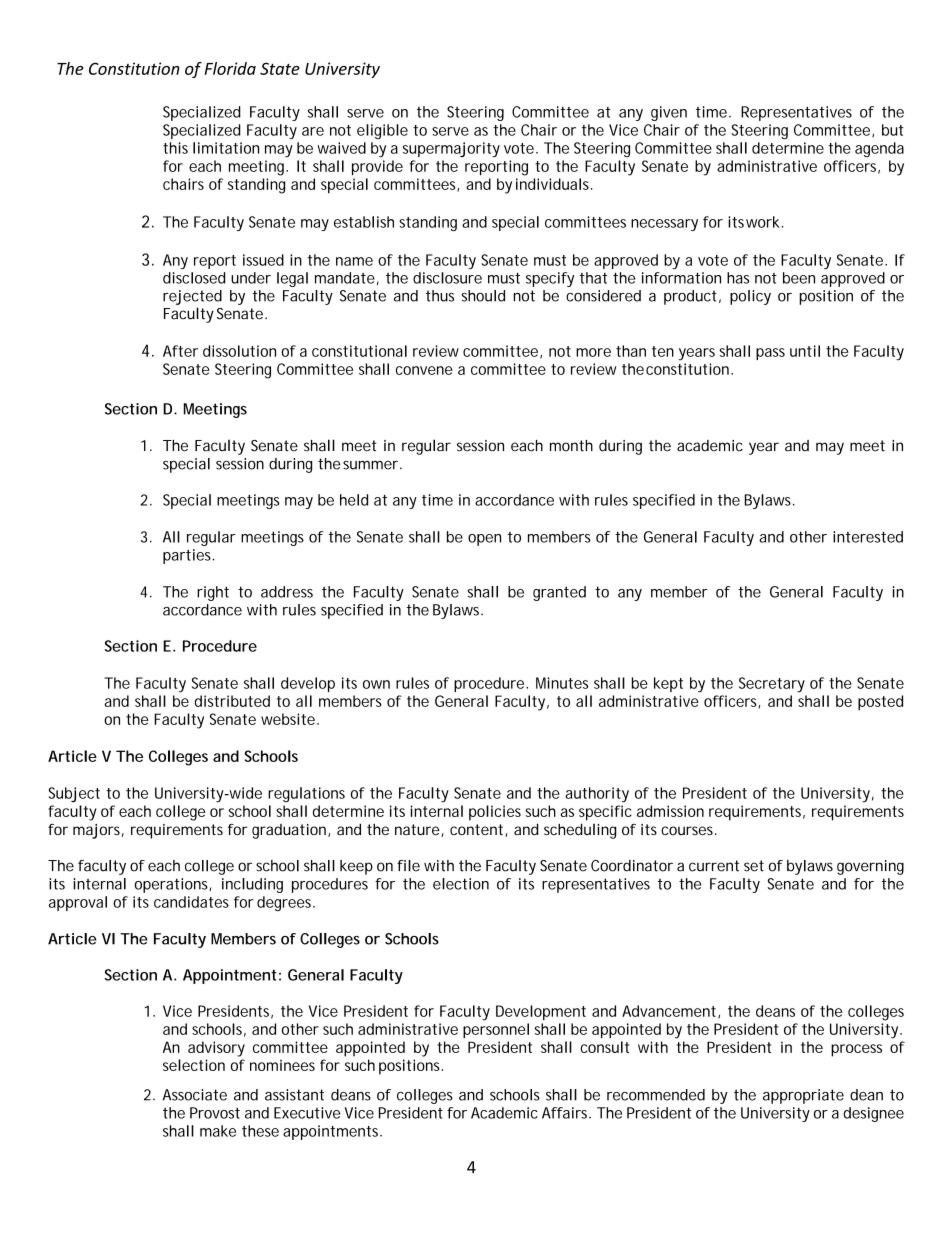 This image has width=952, height=1233. What do you see at coordinates (868, 537) in the image?
I see `interested` at bounding box center [868, 537].
